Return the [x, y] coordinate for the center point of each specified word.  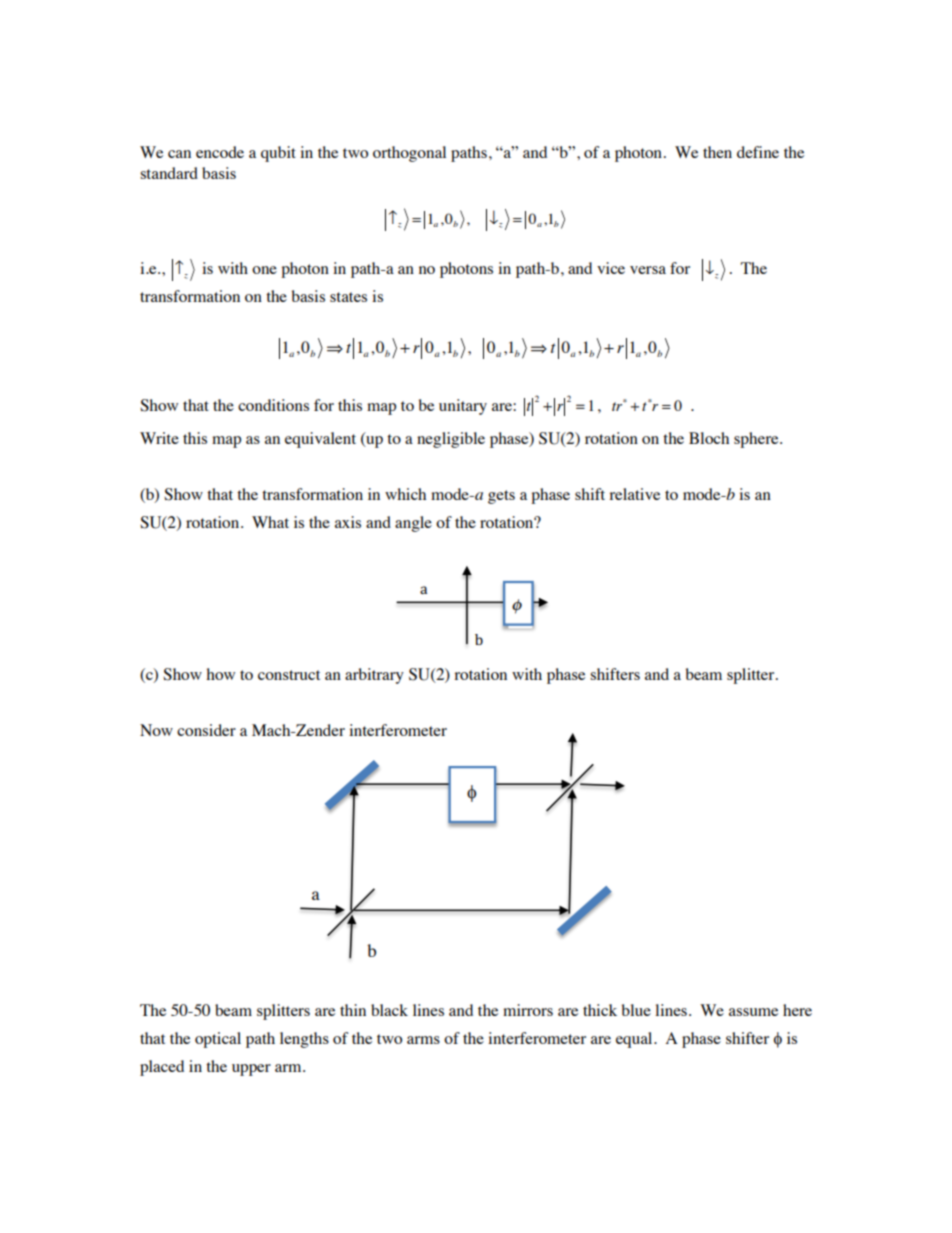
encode [220, 152]
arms [423, 1040]
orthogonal [409, 154]
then [717, 152]
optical [218, 1040]
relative [634, 494]
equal [635, 1040]
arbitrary [374, 676]
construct [289, 675]
